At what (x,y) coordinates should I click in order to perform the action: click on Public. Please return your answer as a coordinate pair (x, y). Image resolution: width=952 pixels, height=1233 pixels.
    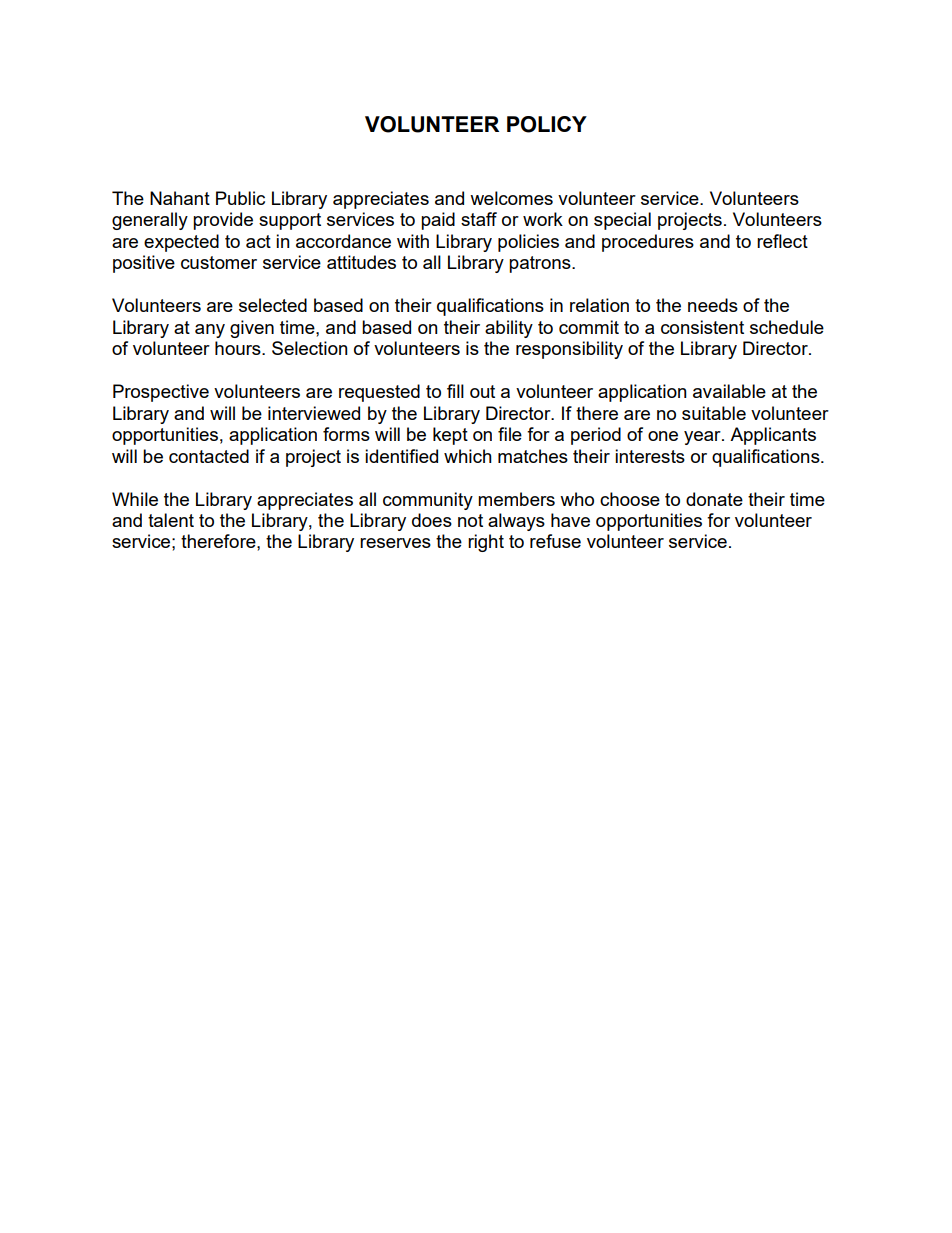
    Looking at the image, I should click on (240, 198).
